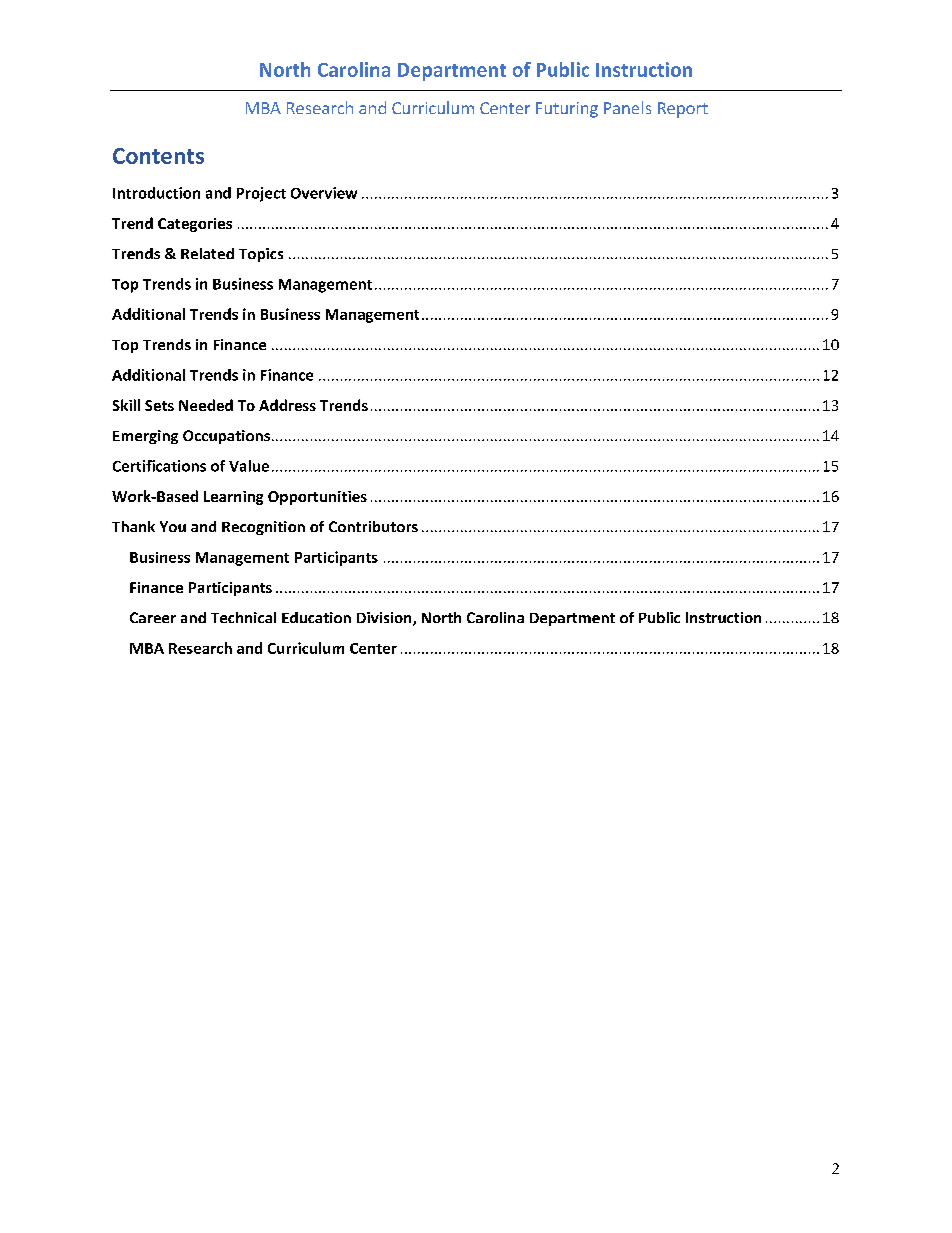 Image resolution: width=952 pixels, height=1233 pixels. Describe the element at coordinates (261, 255) in the screenshot. I see `Topics` at that location.
